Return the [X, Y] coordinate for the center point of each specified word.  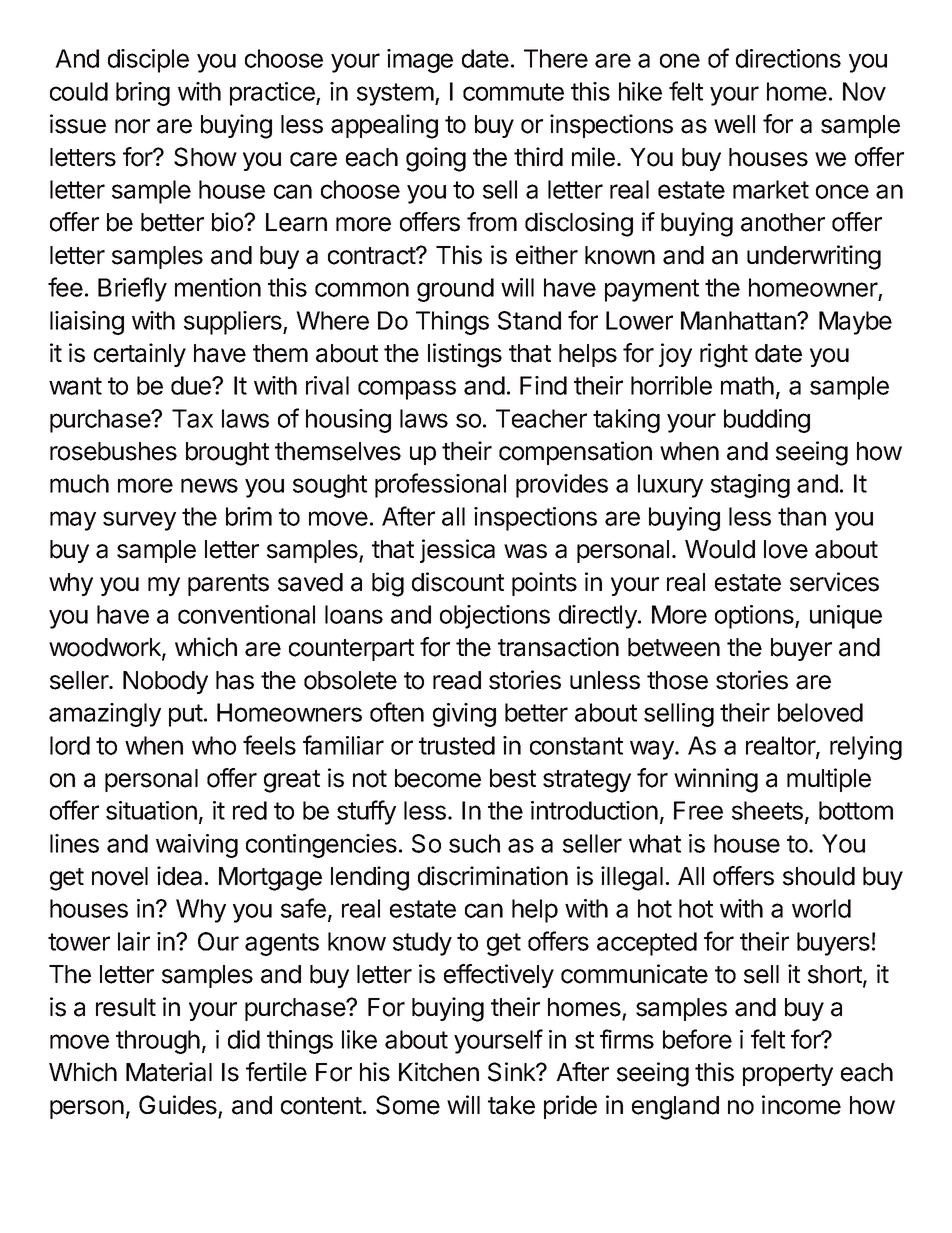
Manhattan [739, 320]
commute [513, 92]
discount [458, 582]
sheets [767, 810]
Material [169, 1072]
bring [143, 94]
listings [465, 355]
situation [151, 810]
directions [788, 58]
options [755, 617]
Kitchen [439, 1072]
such [474, 843]
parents [228, 585]
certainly [140, 355]
